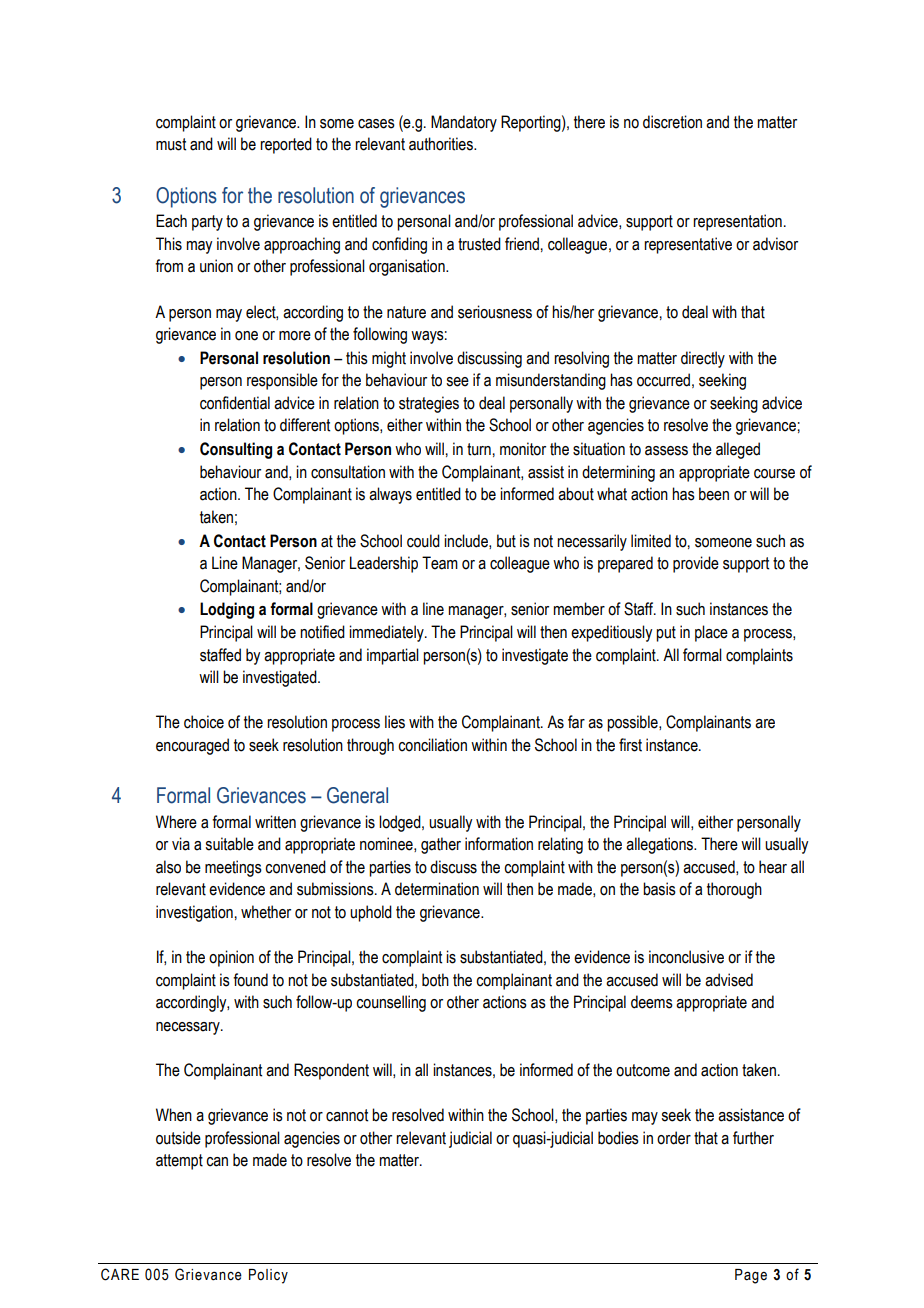 The image size is (924, 1308). I want to click on discretion, so click(672, 122).
